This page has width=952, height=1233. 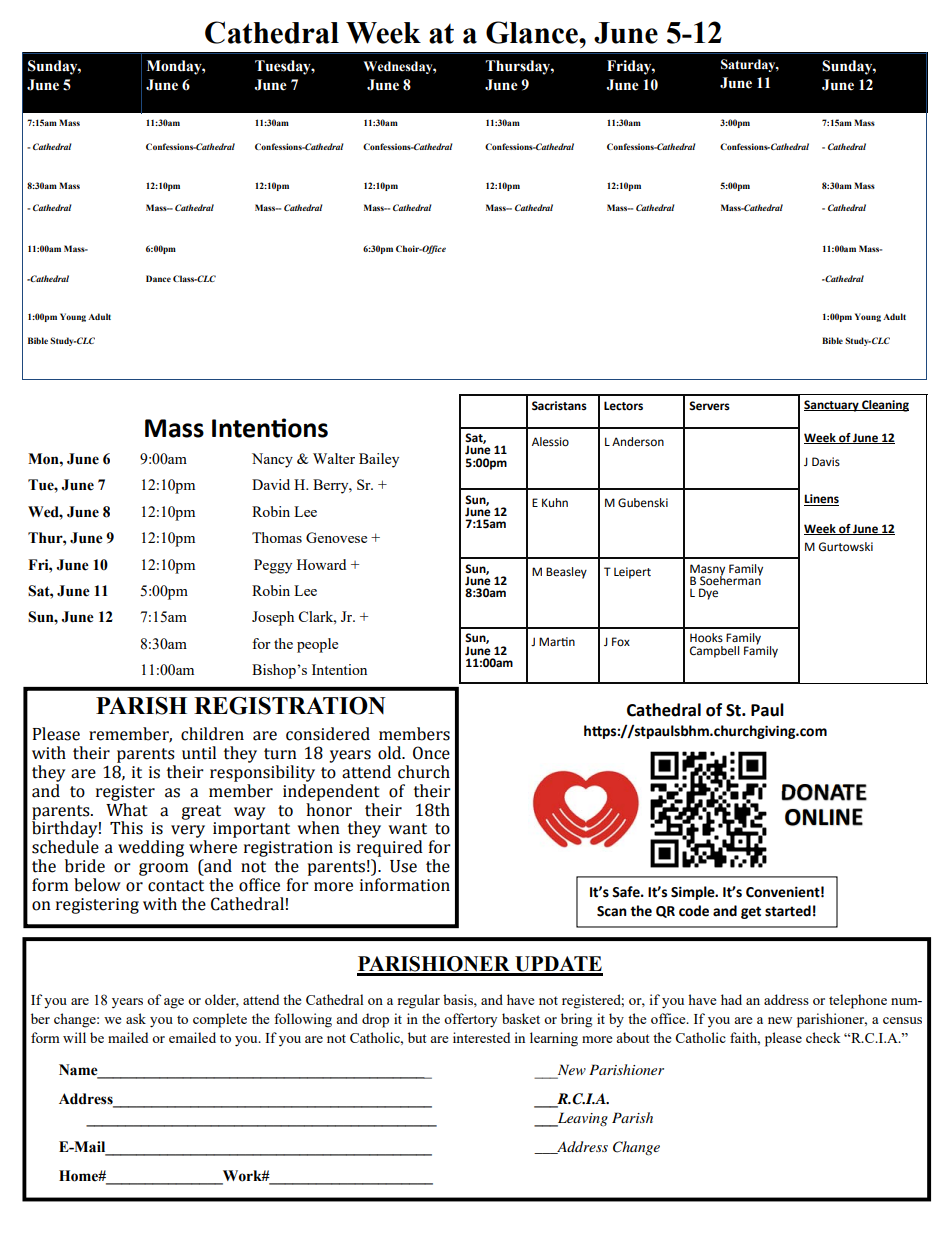 What do you see at coordinates (158, 278) in the page?
I see `Dance` at bounding box center [158, 278].
